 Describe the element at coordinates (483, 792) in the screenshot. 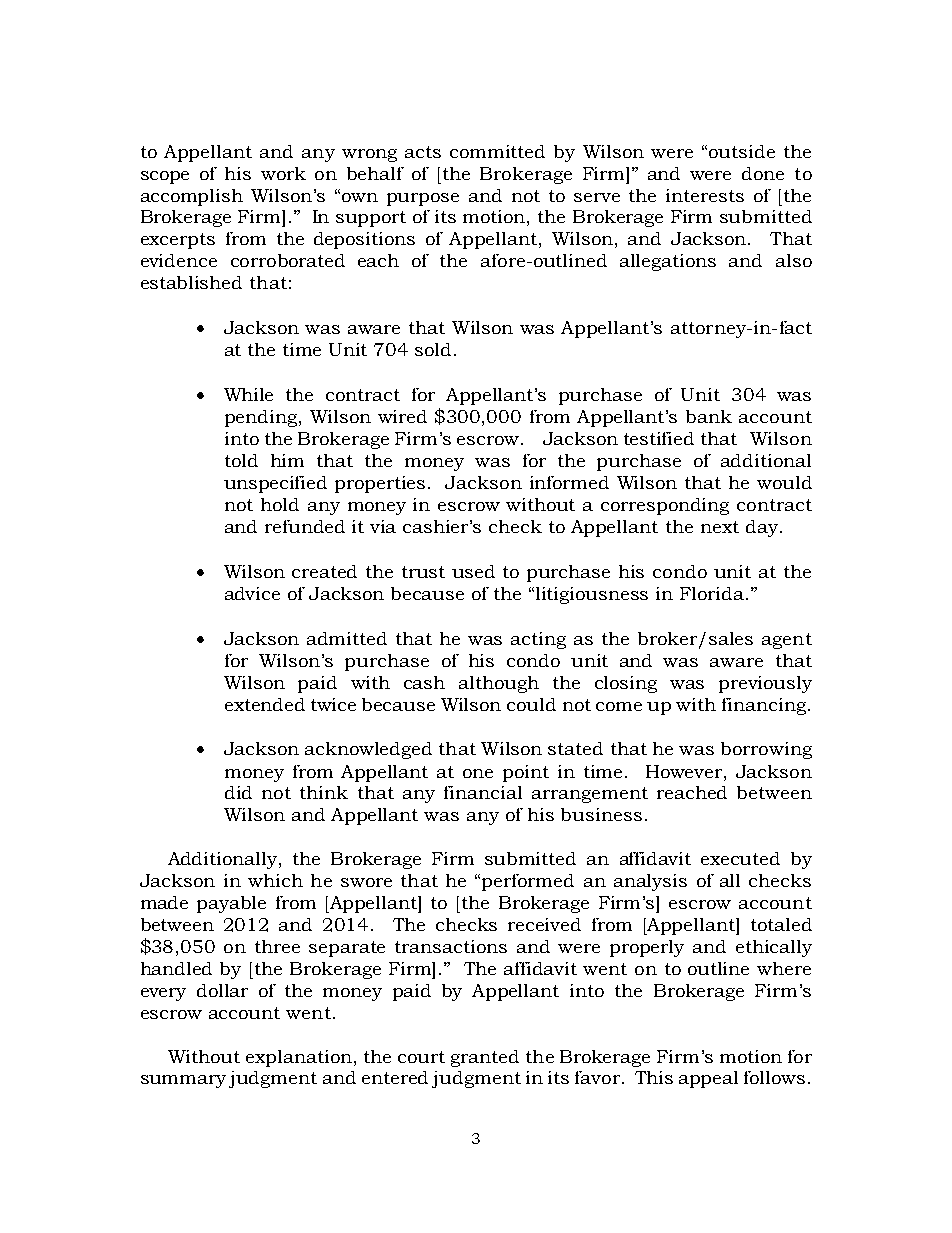

I see `financial` at that location.
